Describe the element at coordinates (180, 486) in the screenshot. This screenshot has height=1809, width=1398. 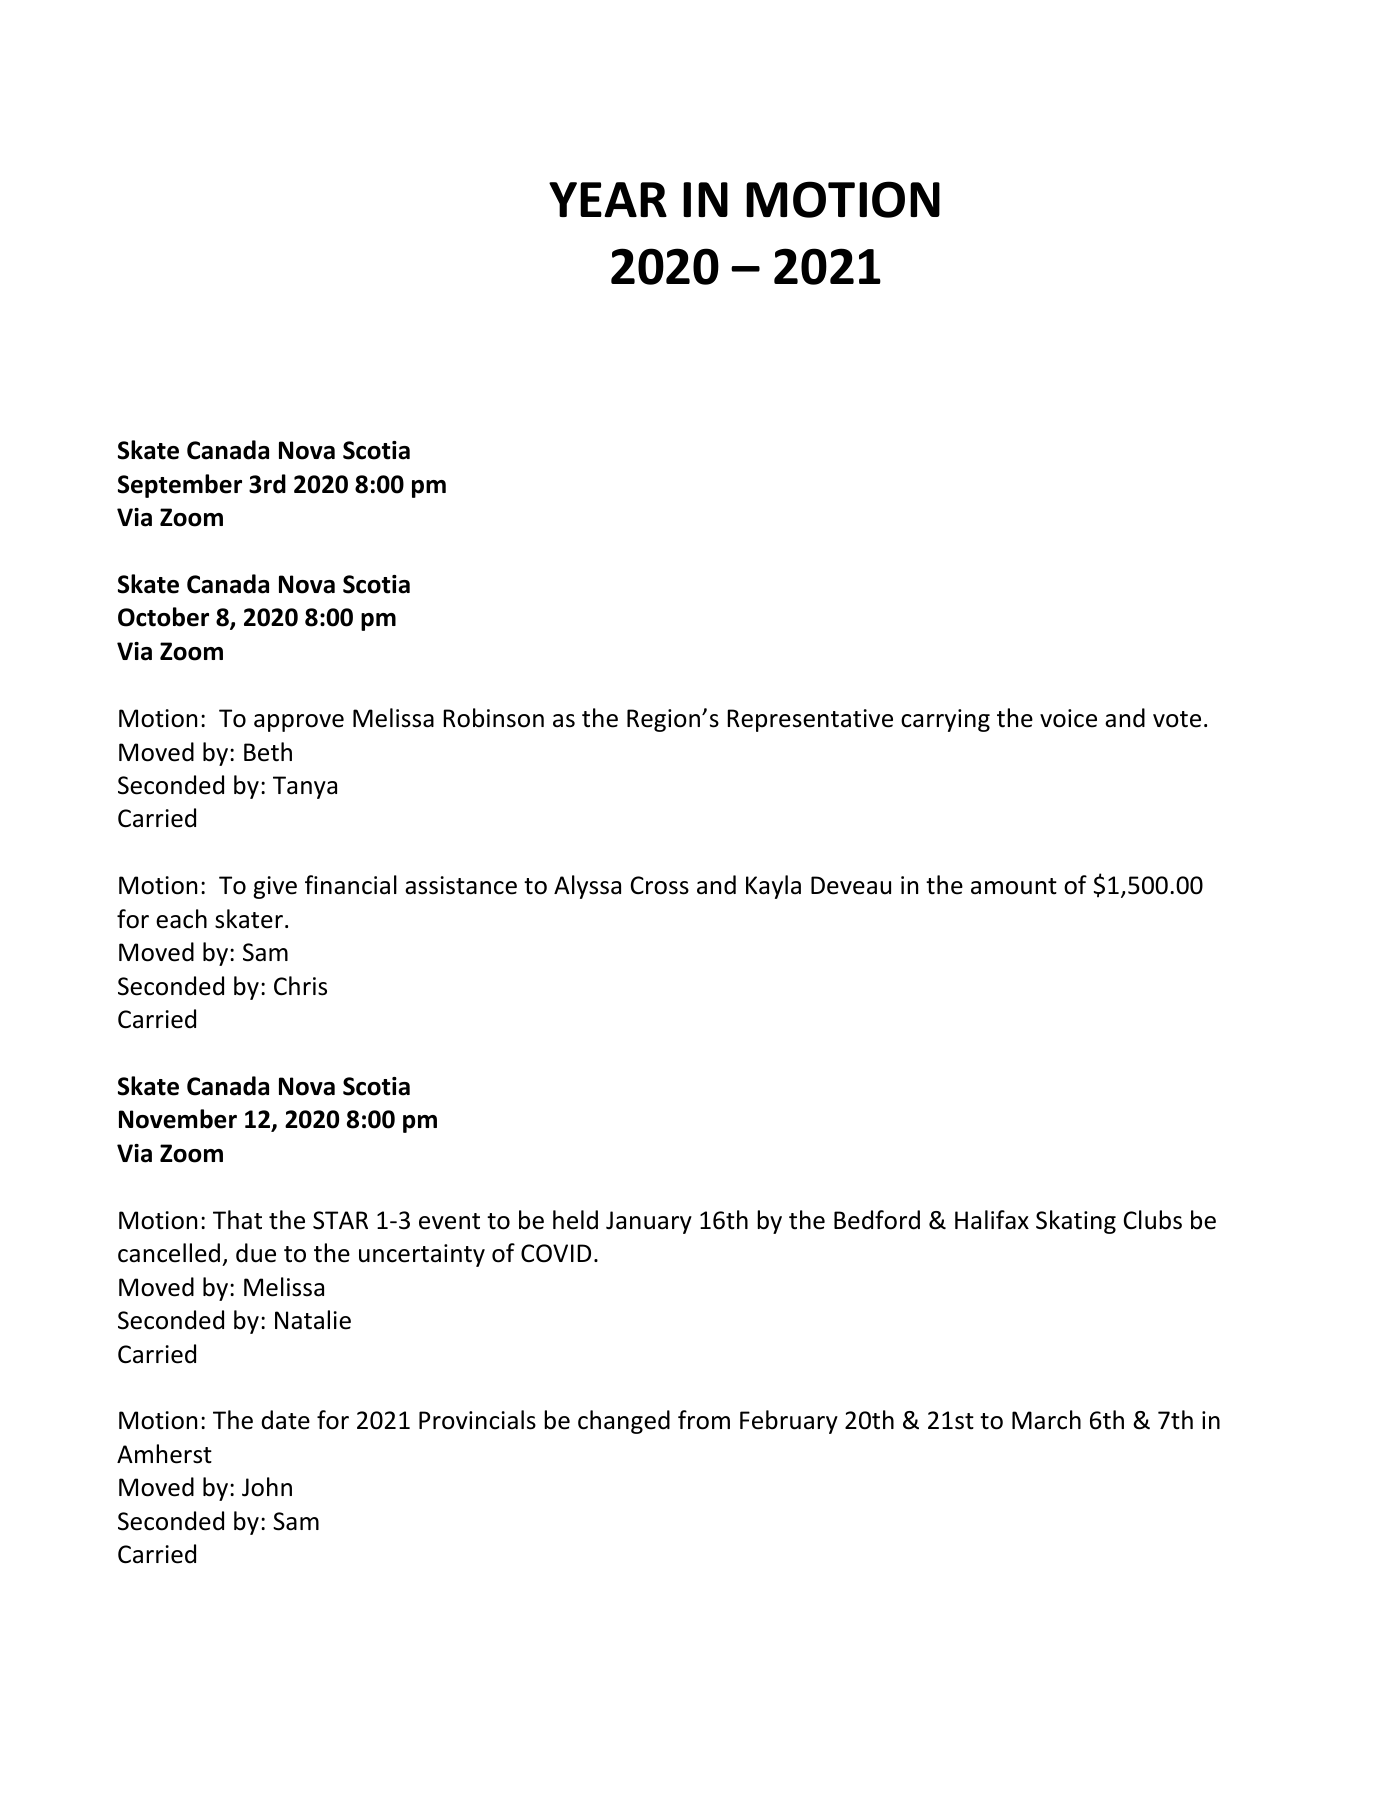
I see `September` at that location.
